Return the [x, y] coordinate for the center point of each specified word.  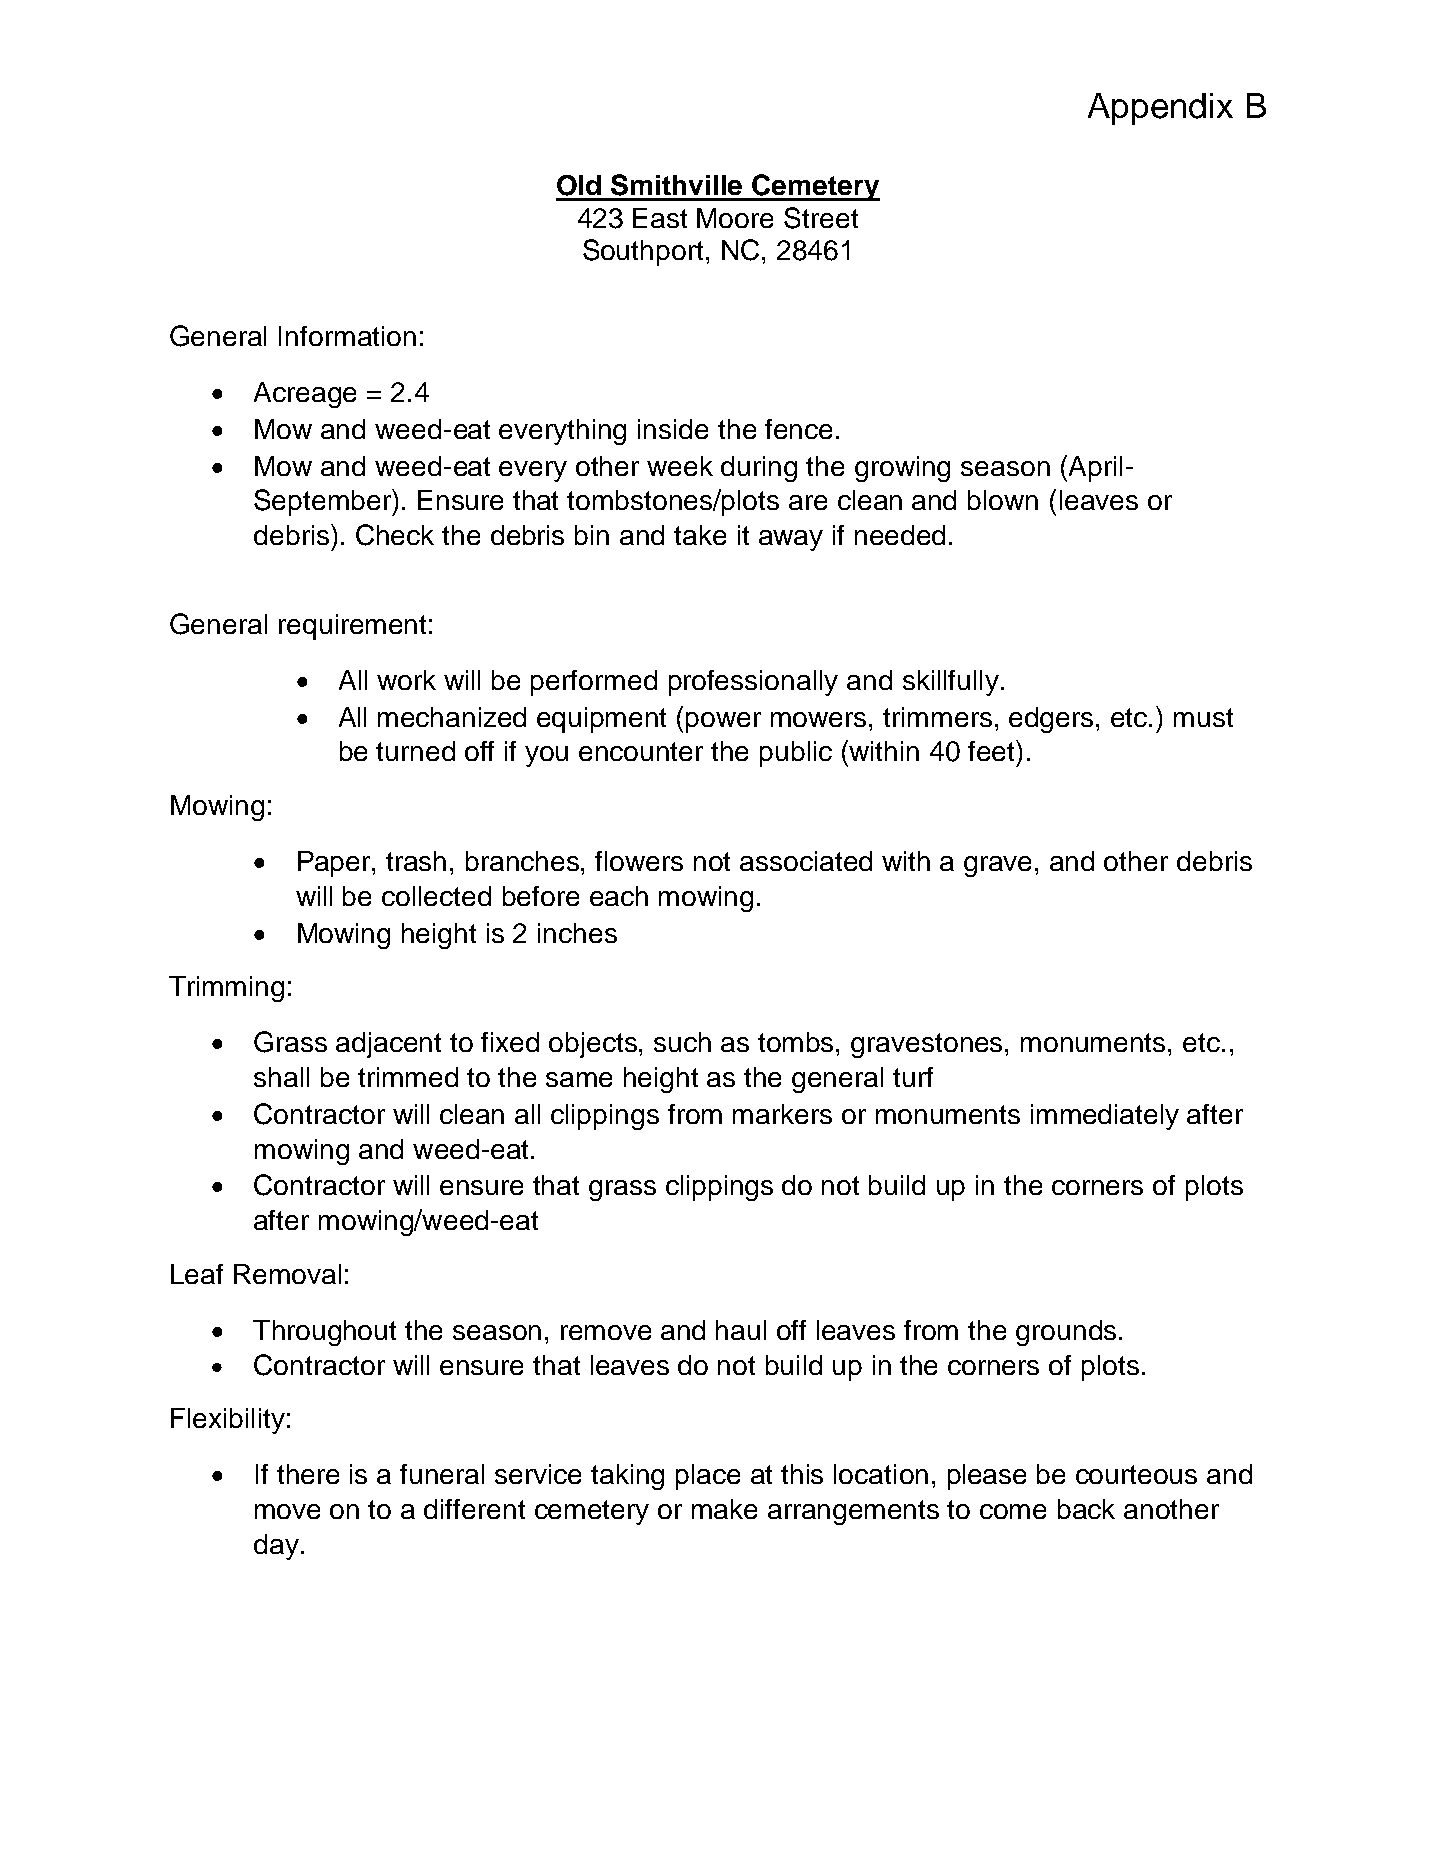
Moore [735, 218]
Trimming [226, 989]
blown [1003, 500]
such [682, 1042]
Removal [287, 1274]
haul [741, 1330]
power [723, 722]
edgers [1053, 720]
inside [673, 429]
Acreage [305, 395]
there [308, 1474]
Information [347, 336]
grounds [1066, 1333]
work [406, 680]
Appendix [1160, 109]
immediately [1105, 1117]
